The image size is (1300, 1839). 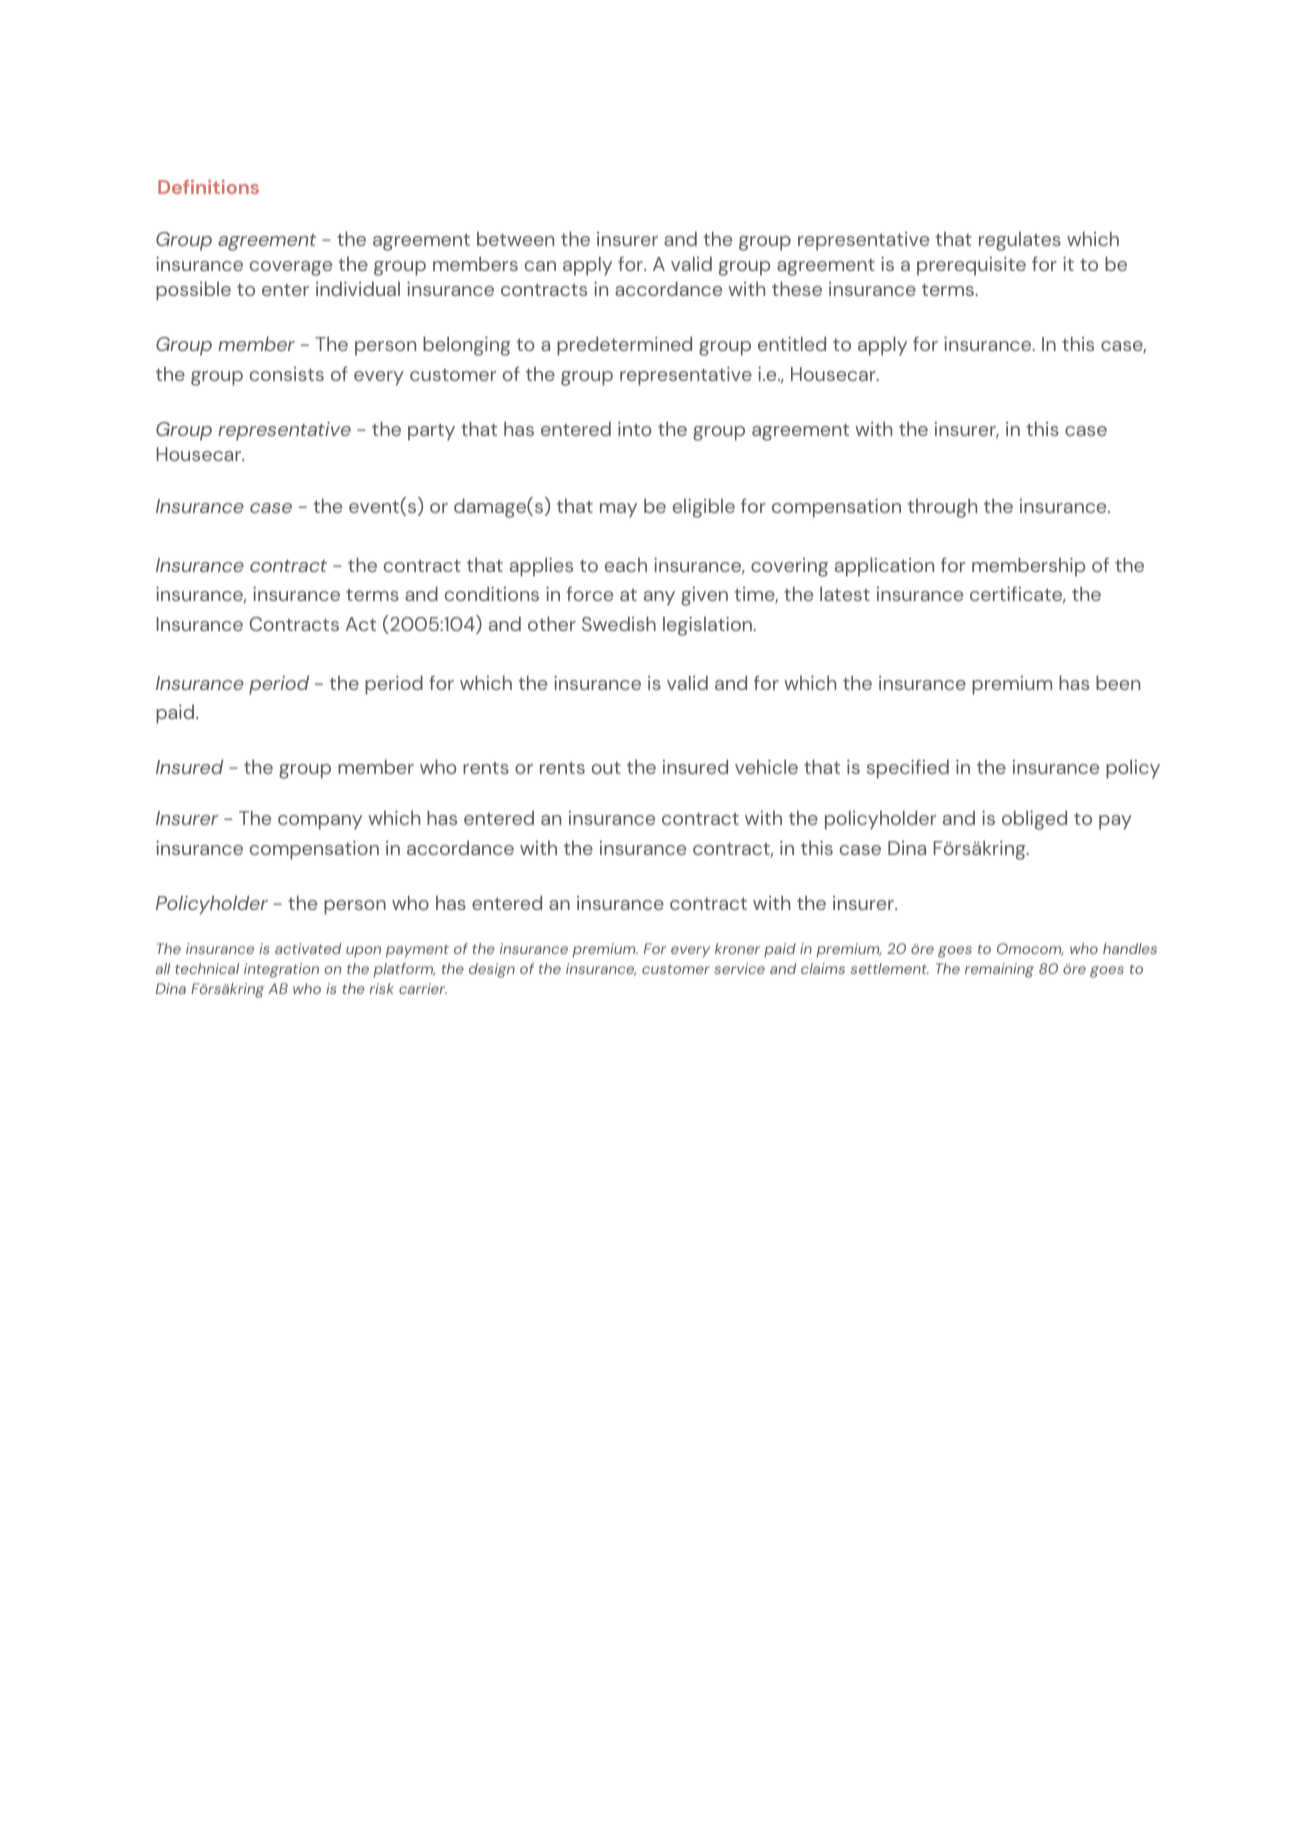 I want to click on entitled, so click(x=792, y=343).
